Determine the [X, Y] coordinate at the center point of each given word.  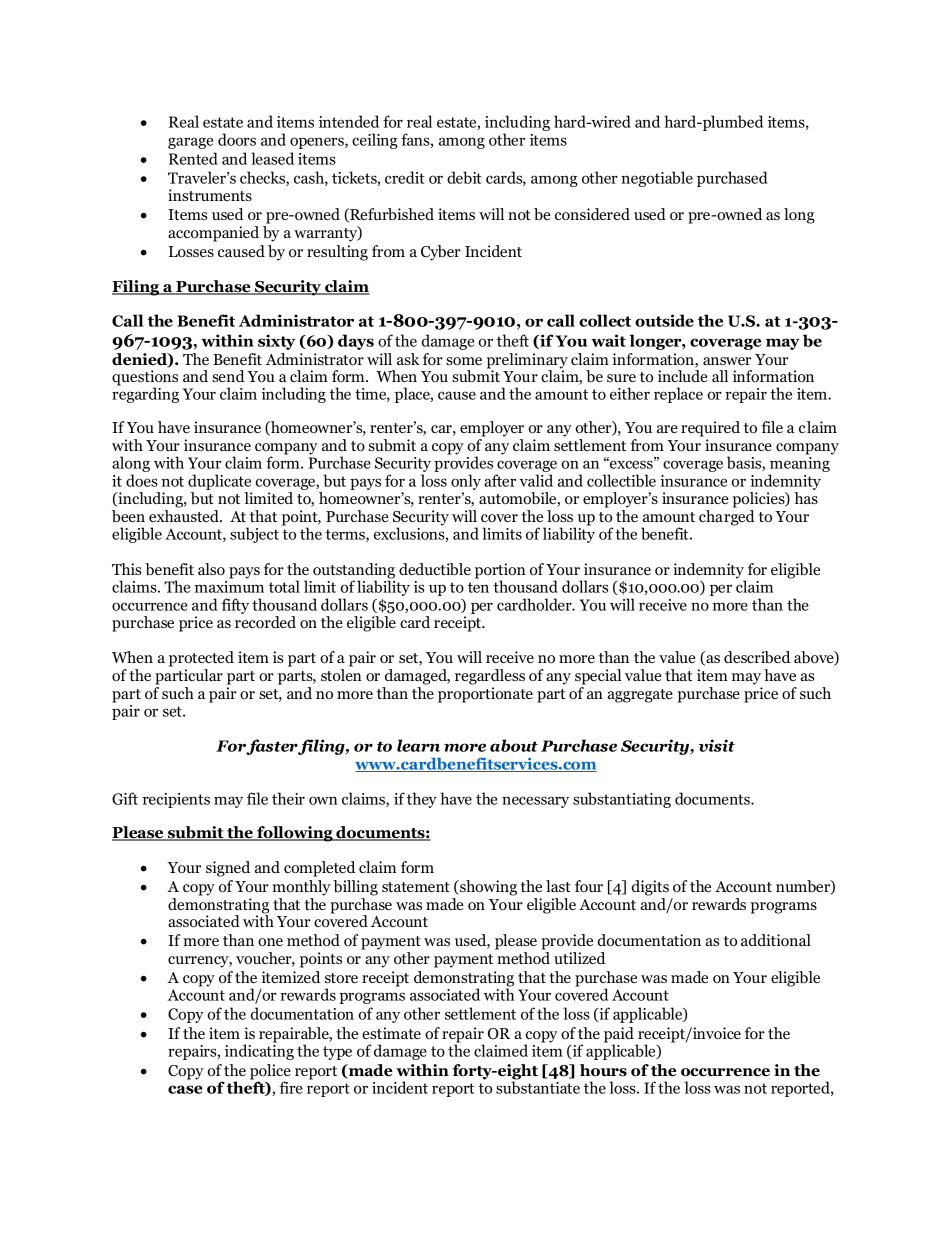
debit [464, 177]
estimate [391, 1033]
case [185, 1089]
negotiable [657, 179]
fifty [235, 606]
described [757, 657]
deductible [435, 569]
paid [620, 1036]
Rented [193, 158]
